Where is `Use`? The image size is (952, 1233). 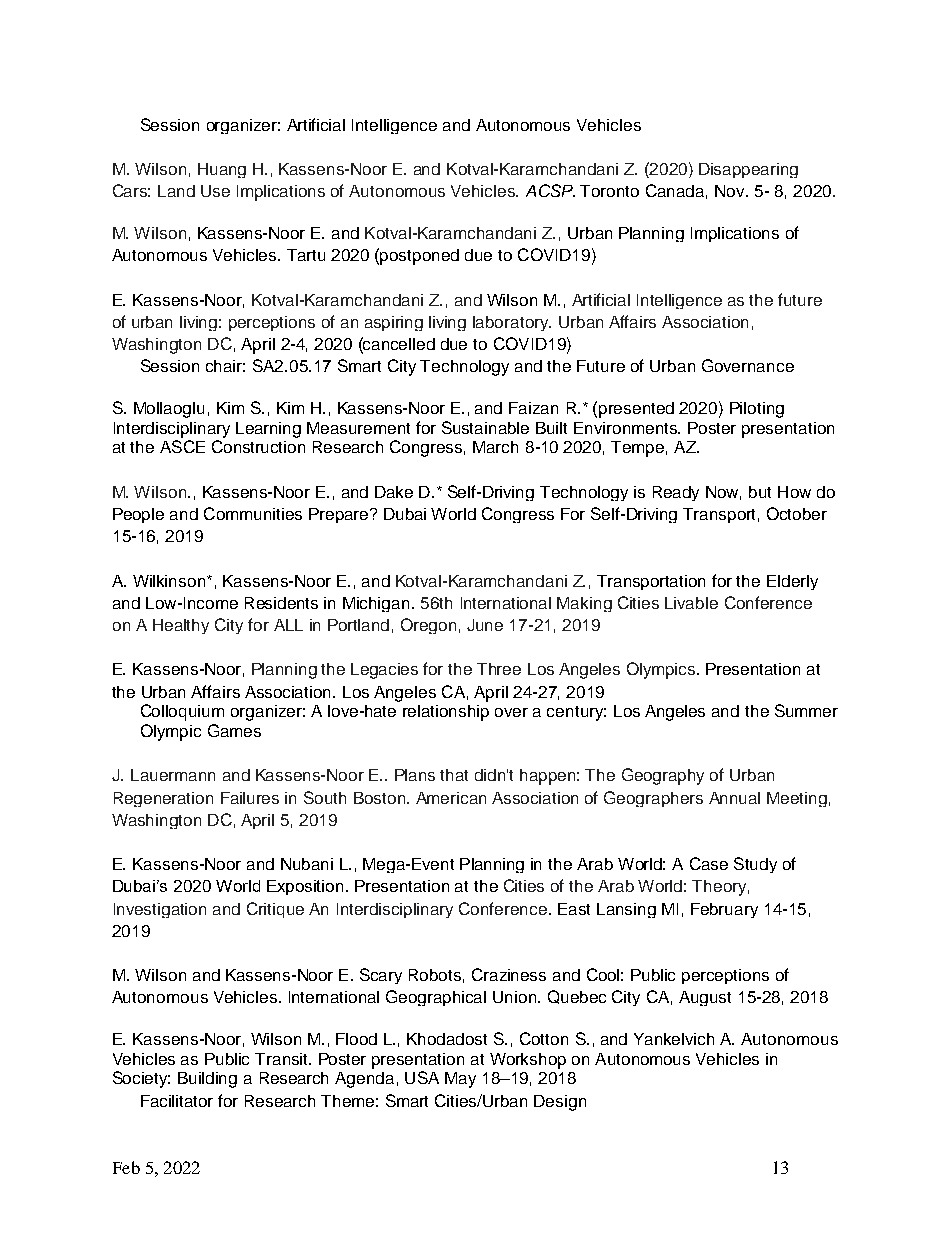
Use is located at coordinates (215, 191).
